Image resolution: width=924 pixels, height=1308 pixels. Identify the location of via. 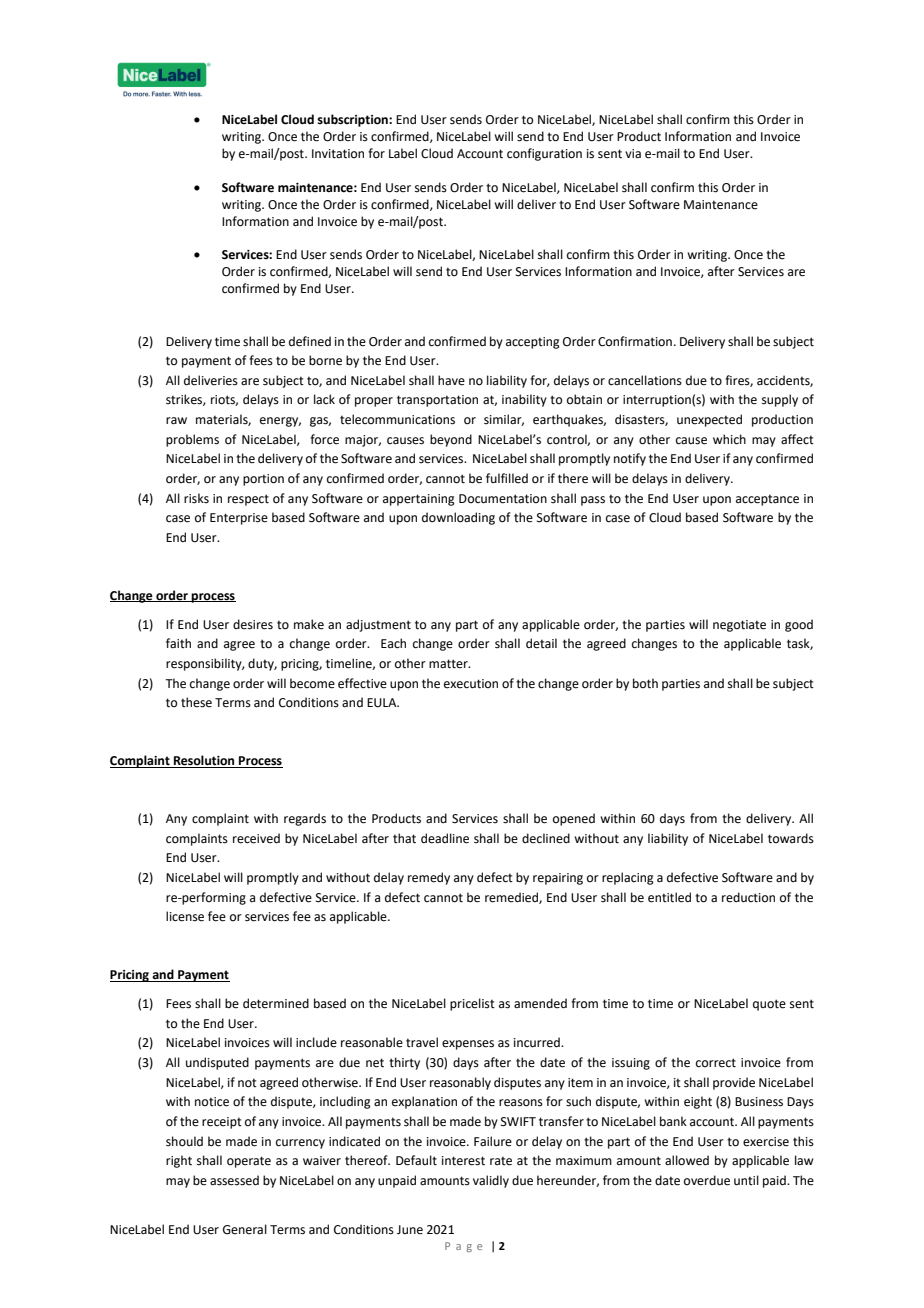
(633, 154).
